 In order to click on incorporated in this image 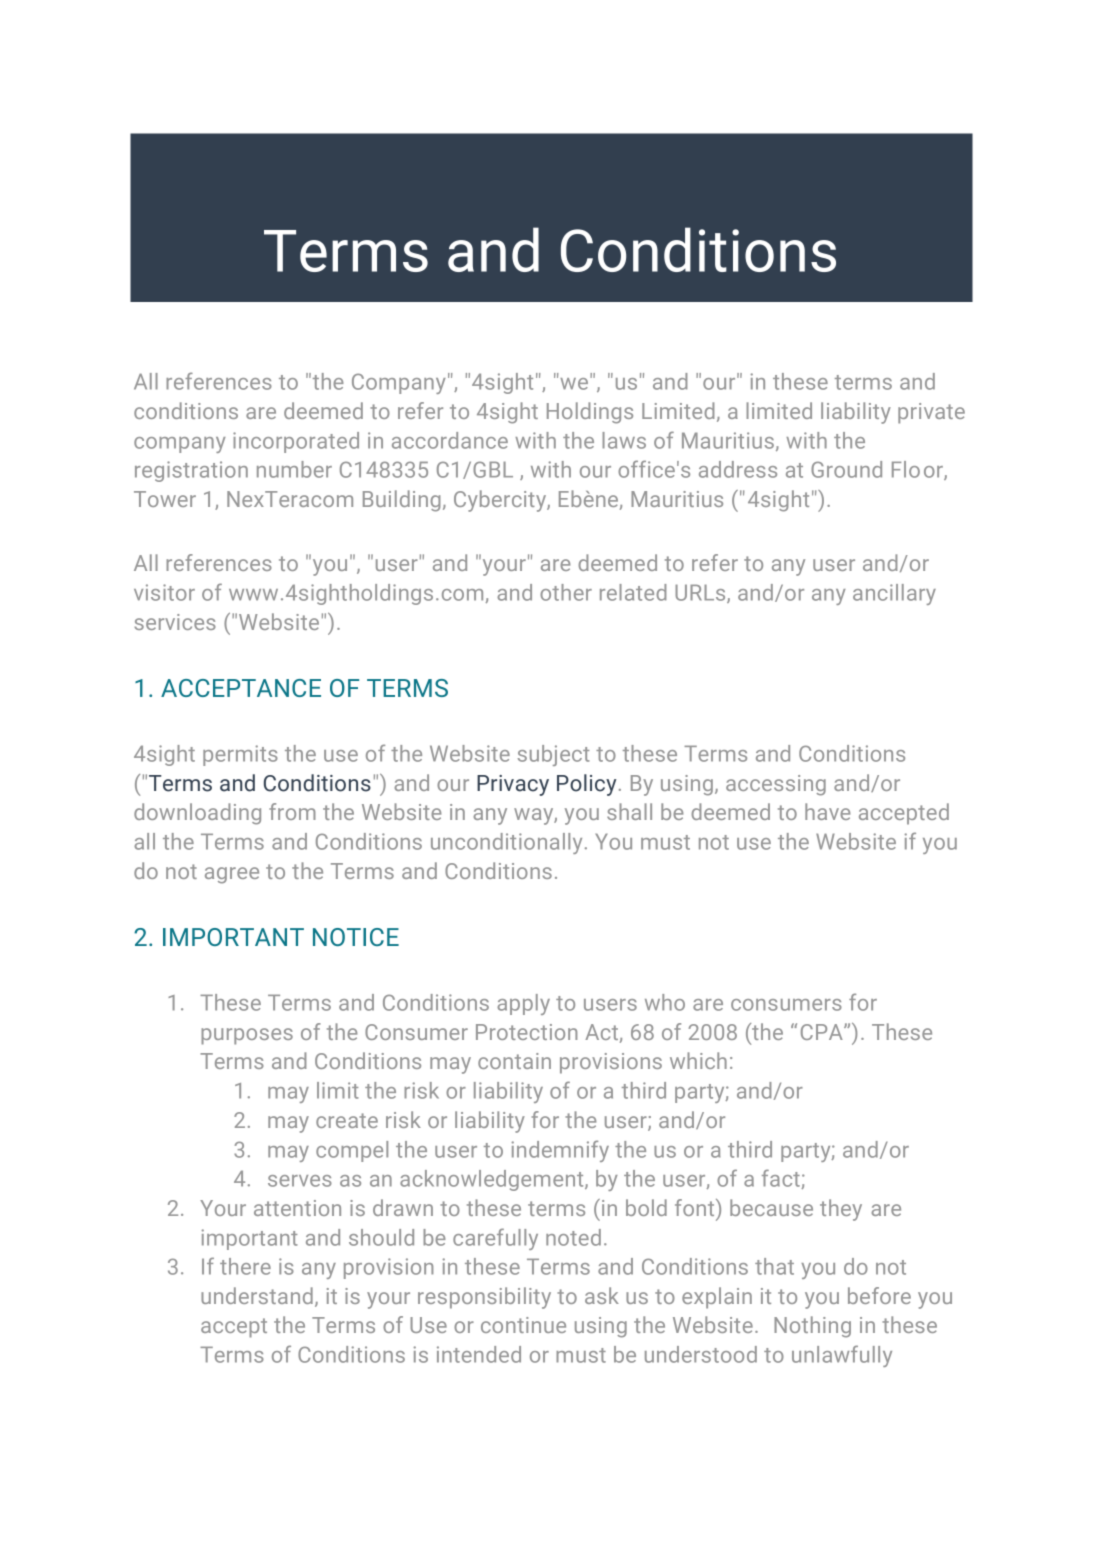, I will do `click(296, 442)`.
